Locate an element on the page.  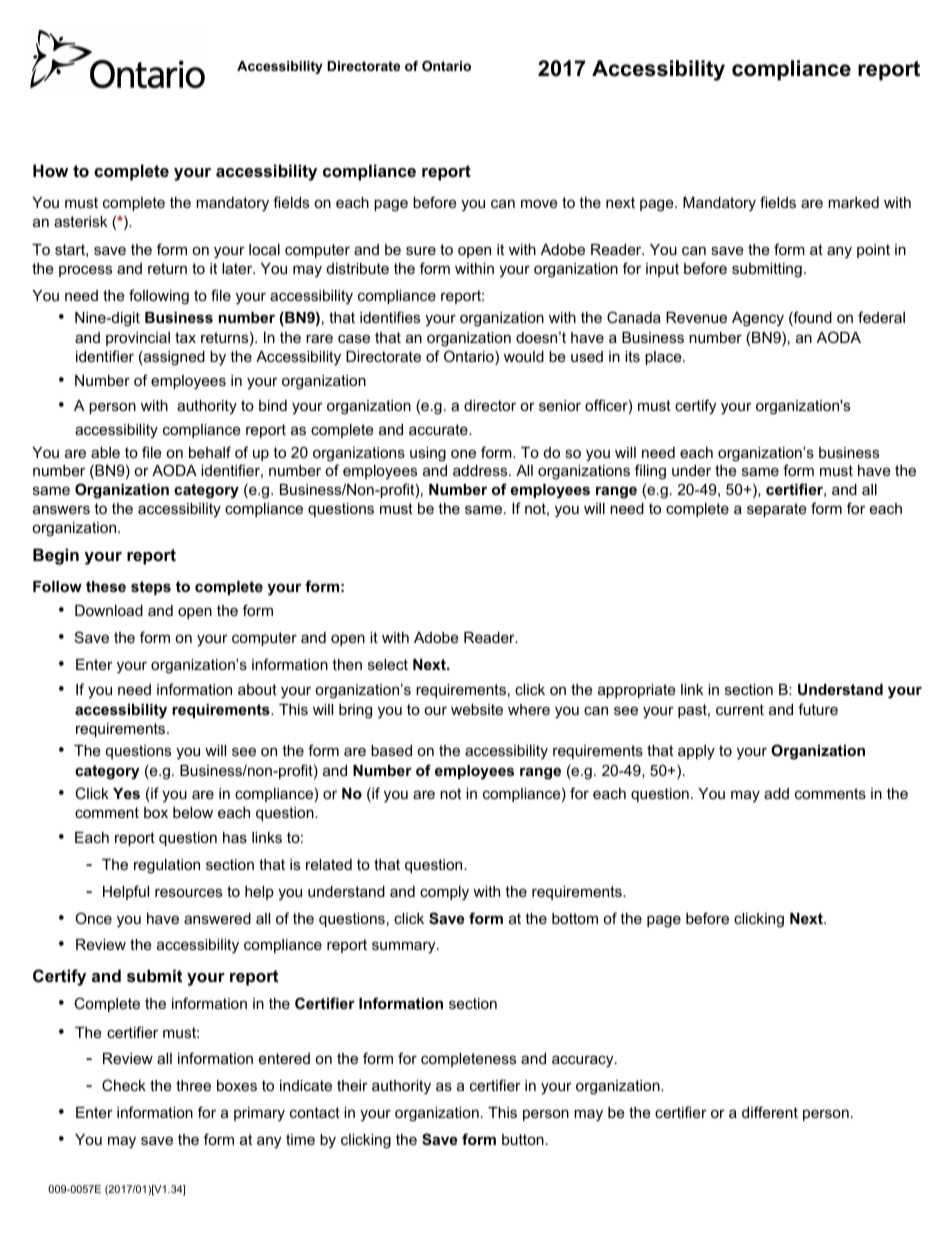
Check is located at coordinates (124, 1085).
